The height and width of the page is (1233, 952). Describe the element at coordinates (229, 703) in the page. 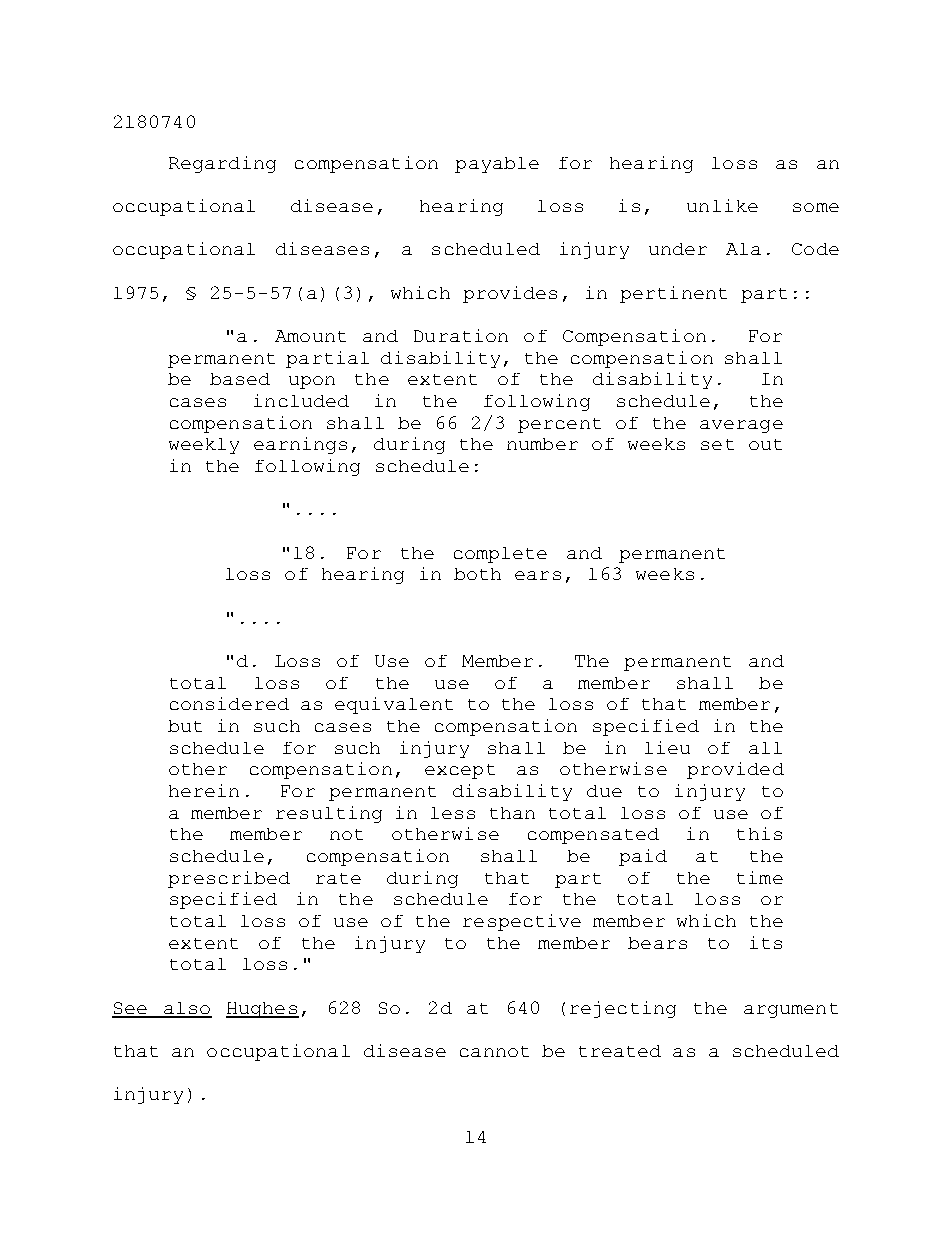

I see `considered` at that location.
